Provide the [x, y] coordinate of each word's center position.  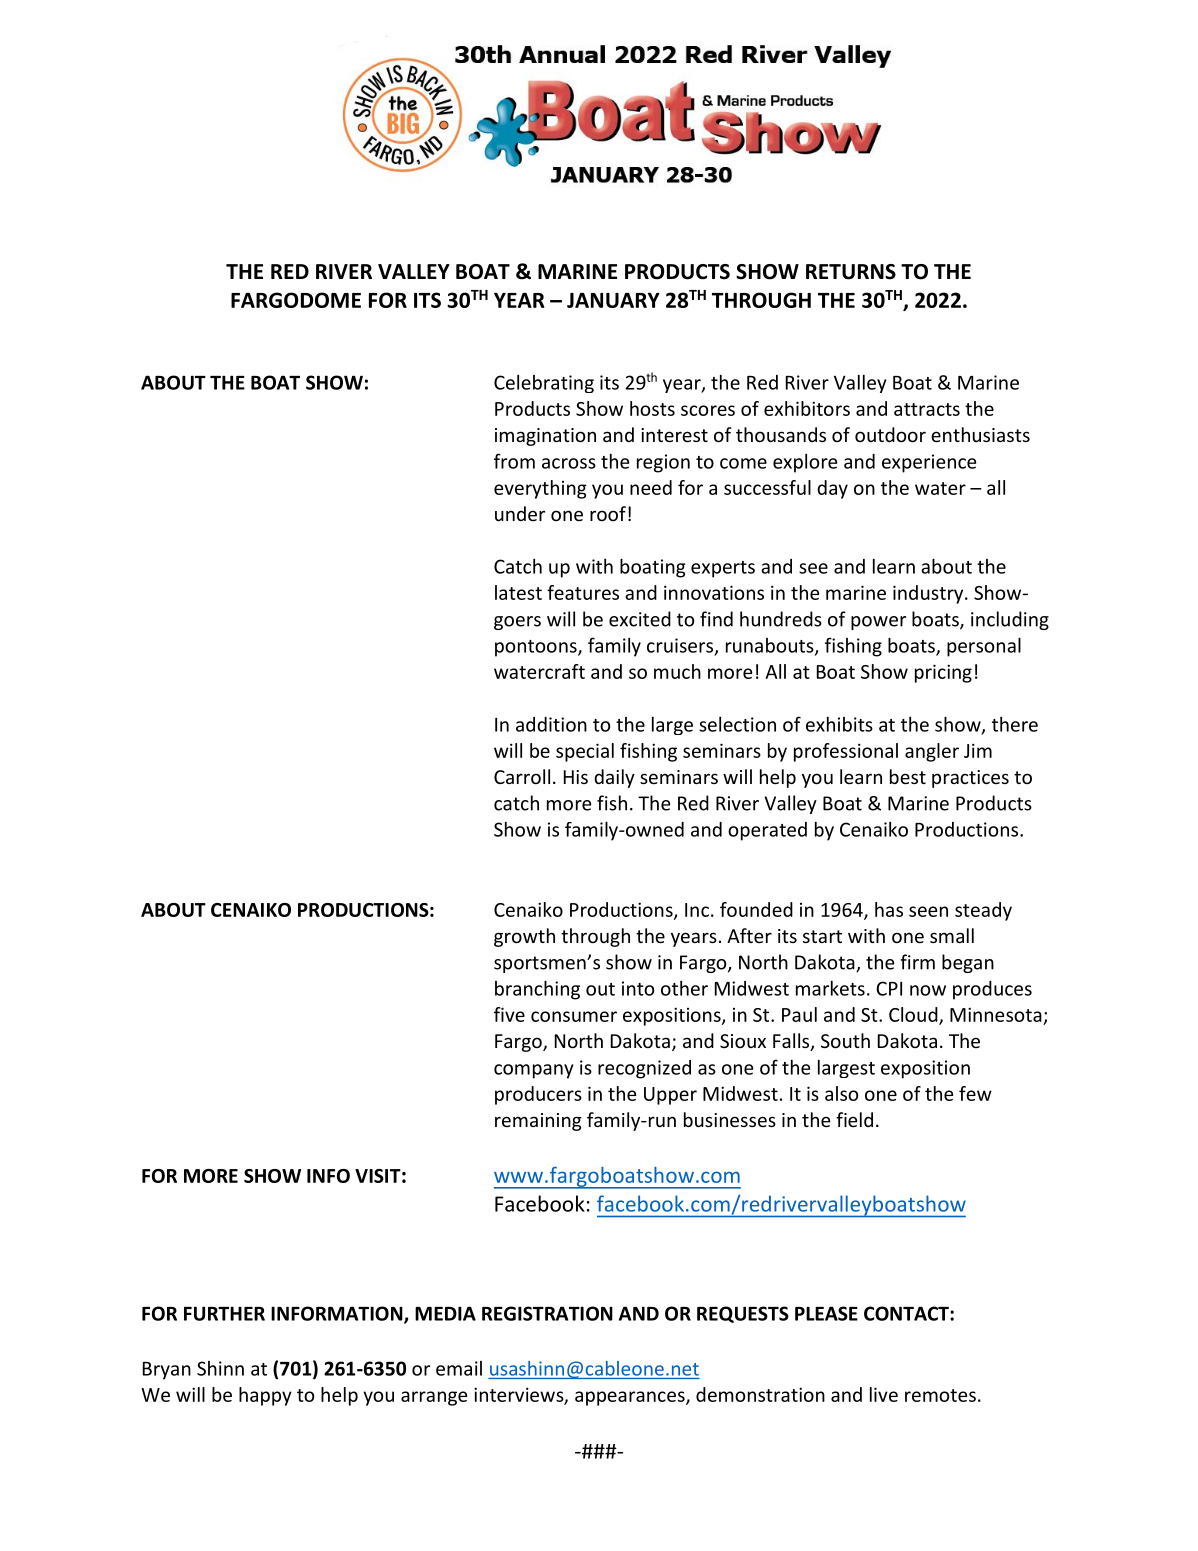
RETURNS [851, 272]
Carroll [522, 776]
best [908, 776]
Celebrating [544, 384]
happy [265, 1396]
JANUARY [613, 300]
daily [614, 778]
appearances [631, 1398]
